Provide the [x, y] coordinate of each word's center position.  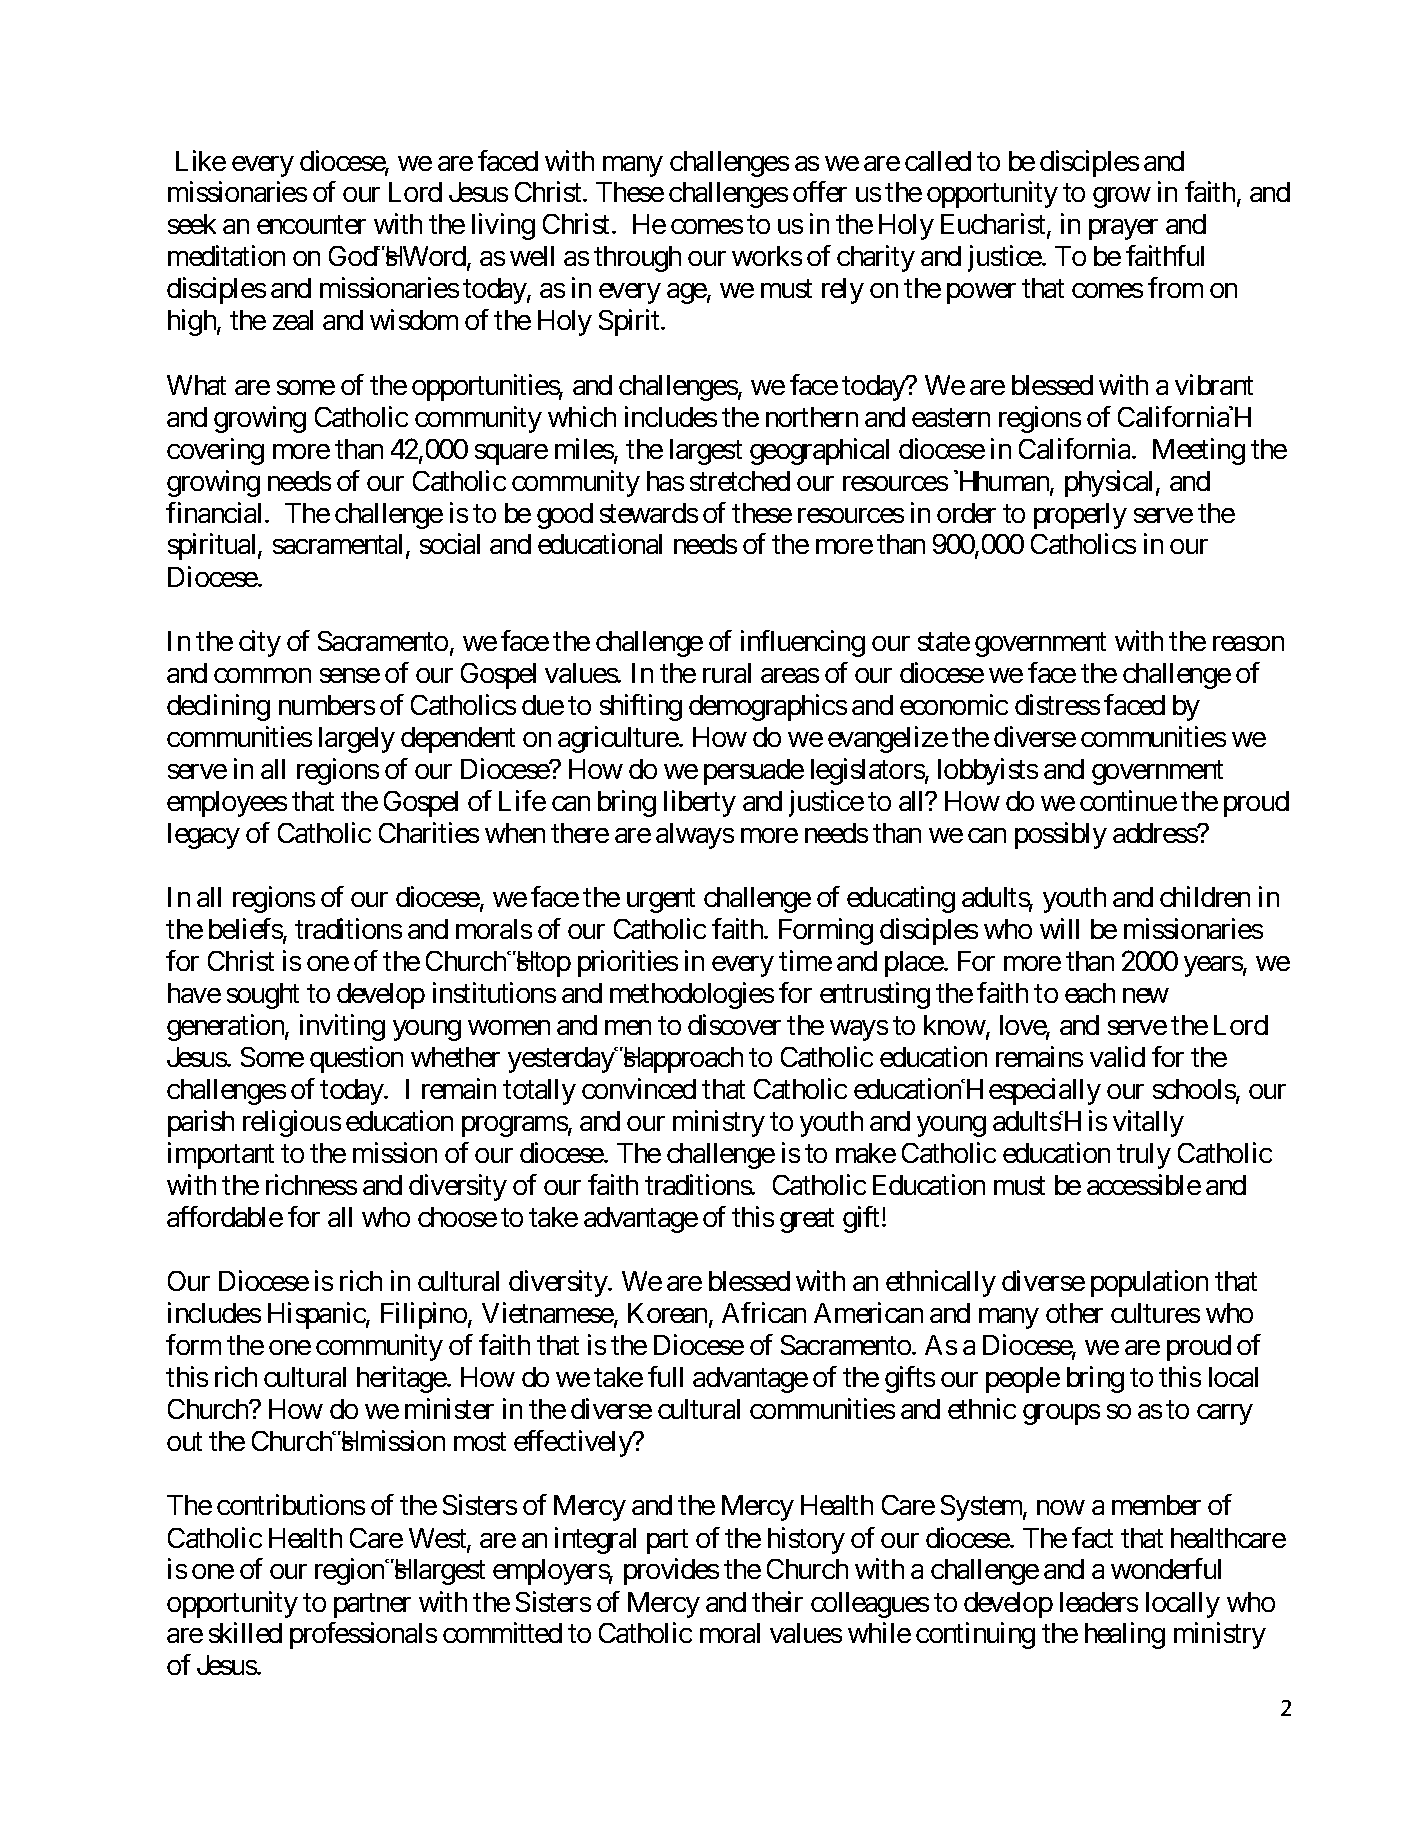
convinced [639, 1088]
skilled [245, 1632]
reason [1248, 643]
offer [820, 192]
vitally [1148, 1123]
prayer [1123, 229]
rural [727, 673]
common [262, 675]
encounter [311, 225]
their [777, 1601]
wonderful [1166, 1568]
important [221, 1155]
